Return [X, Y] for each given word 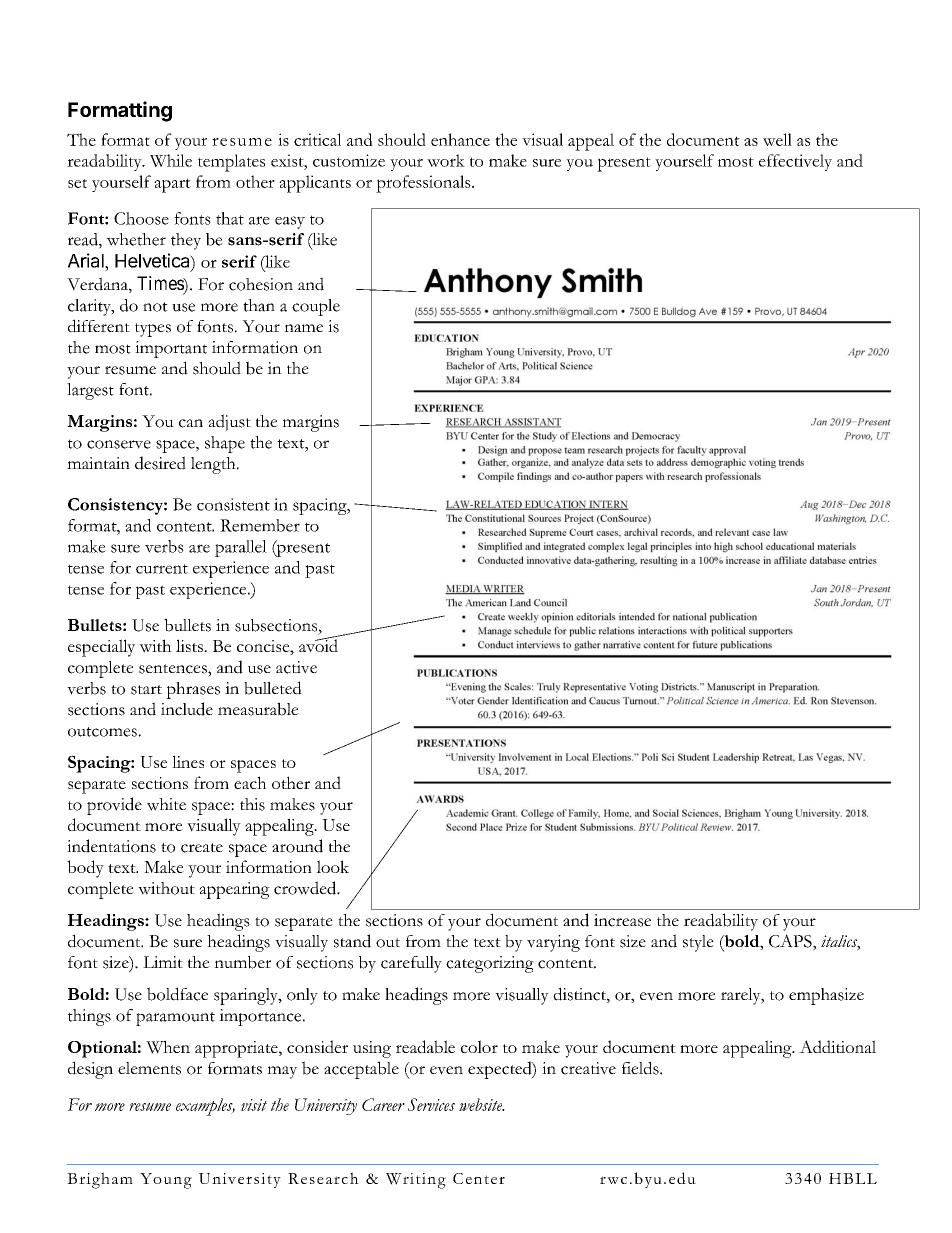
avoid [318, 645]
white [166, 804]
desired [160, 463]
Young [166, 1181]
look [332, 866]
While [171, 160]
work [446, 160]
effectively [795, 162]
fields [641, 1068]
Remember [260, 525]
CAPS [791, 942]
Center [479, 1178]
